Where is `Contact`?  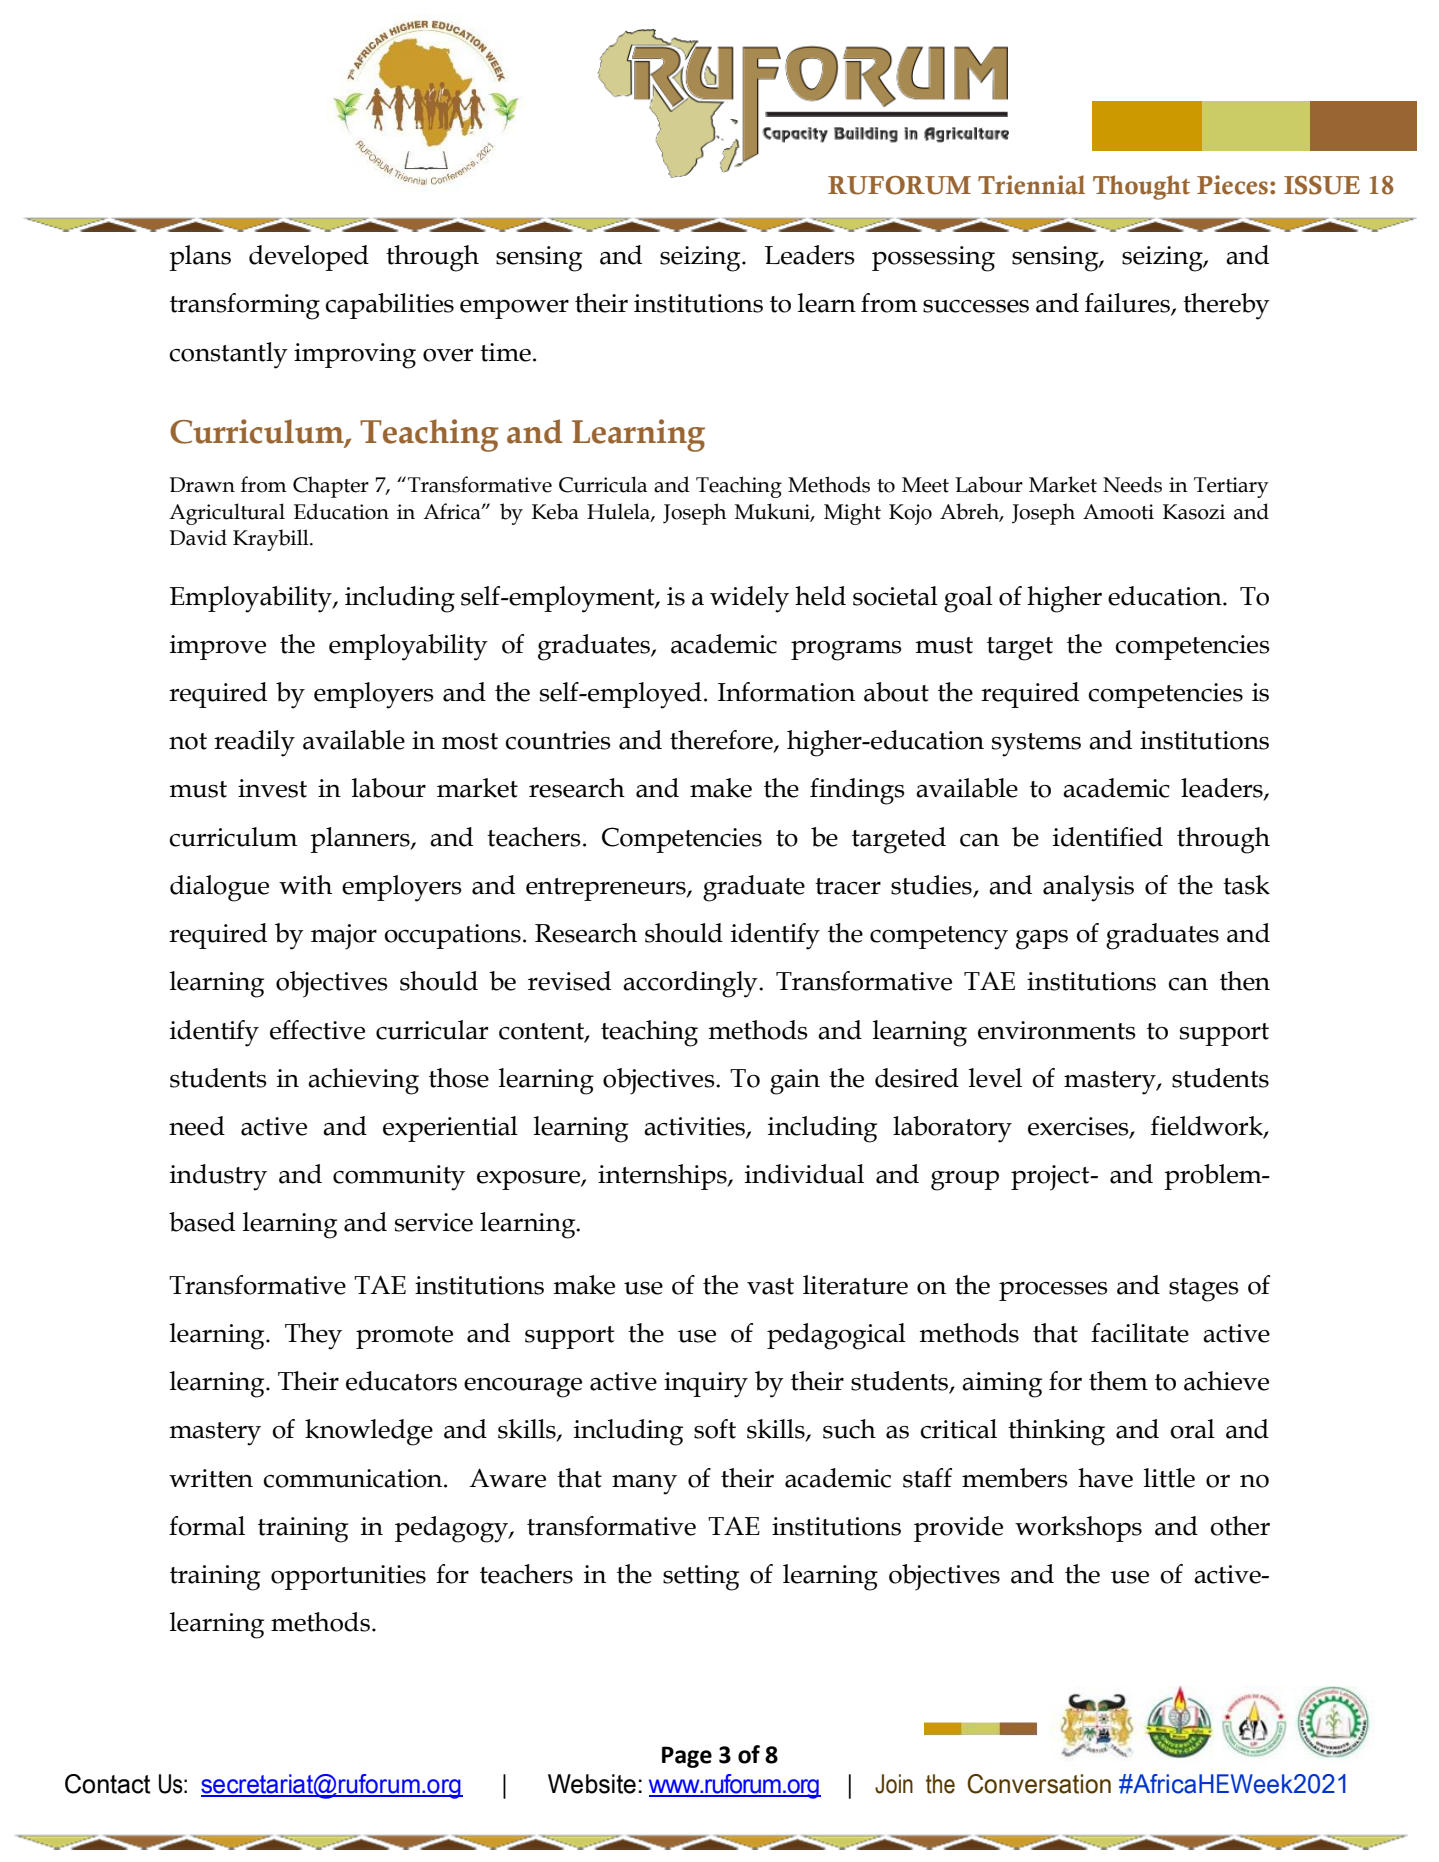
Contact is located at coordinates (107, 1784).
